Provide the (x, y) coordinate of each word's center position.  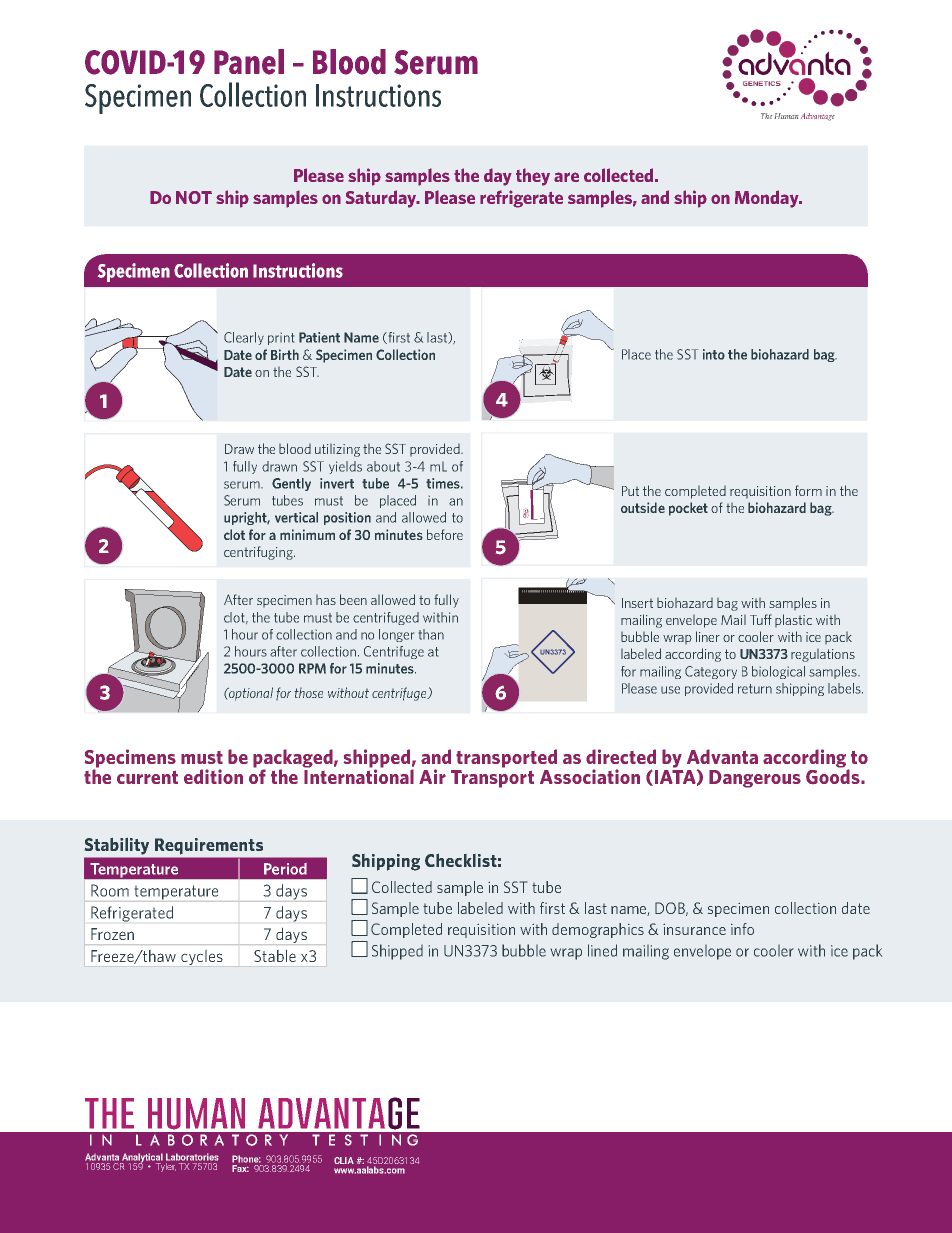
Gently (291, 484)
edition (213, 776)
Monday (768, 199)
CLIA (344, 1160)
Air (432, 776)
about (383, 466)
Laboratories (192, 1157)
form (808, 490)
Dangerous (755, 779)
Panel (249, 62)
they (533, 177)
